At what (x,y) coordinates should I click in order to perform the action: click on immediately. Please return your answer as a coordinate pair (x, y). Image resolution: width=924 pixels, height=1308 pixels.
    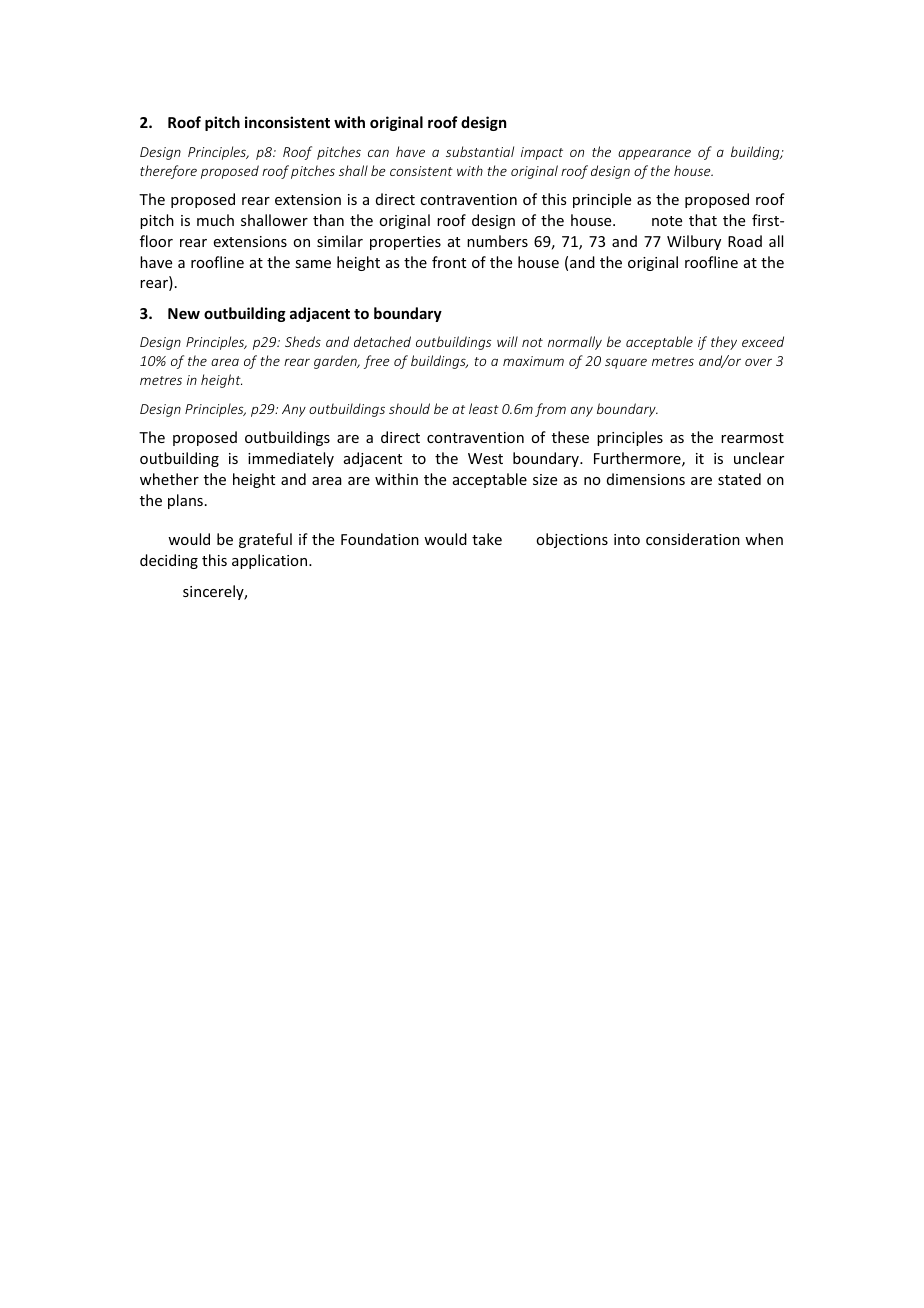
    Looking at the image, I should click on (291, 459).
